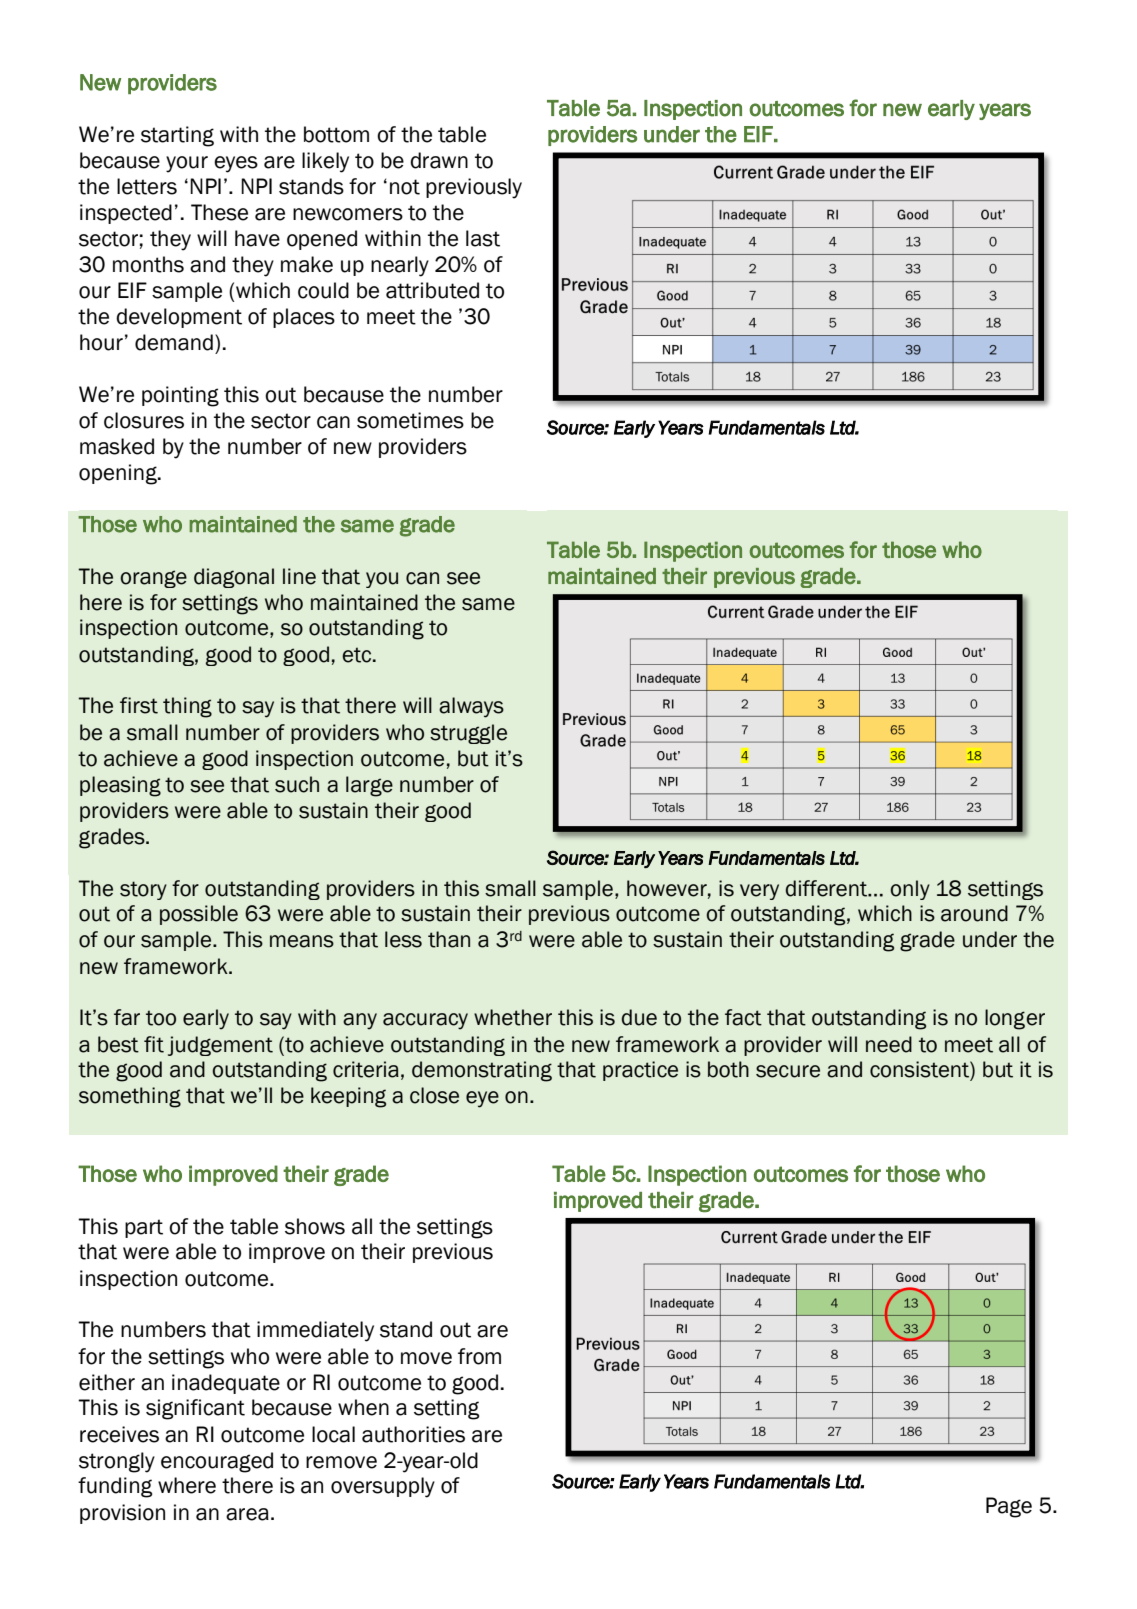 The height and width of the page is (1609, 1137). What do you see at coordinates (482, 1071) in the page?
I see `demonstrating` at bounding box center [482, 1071].
